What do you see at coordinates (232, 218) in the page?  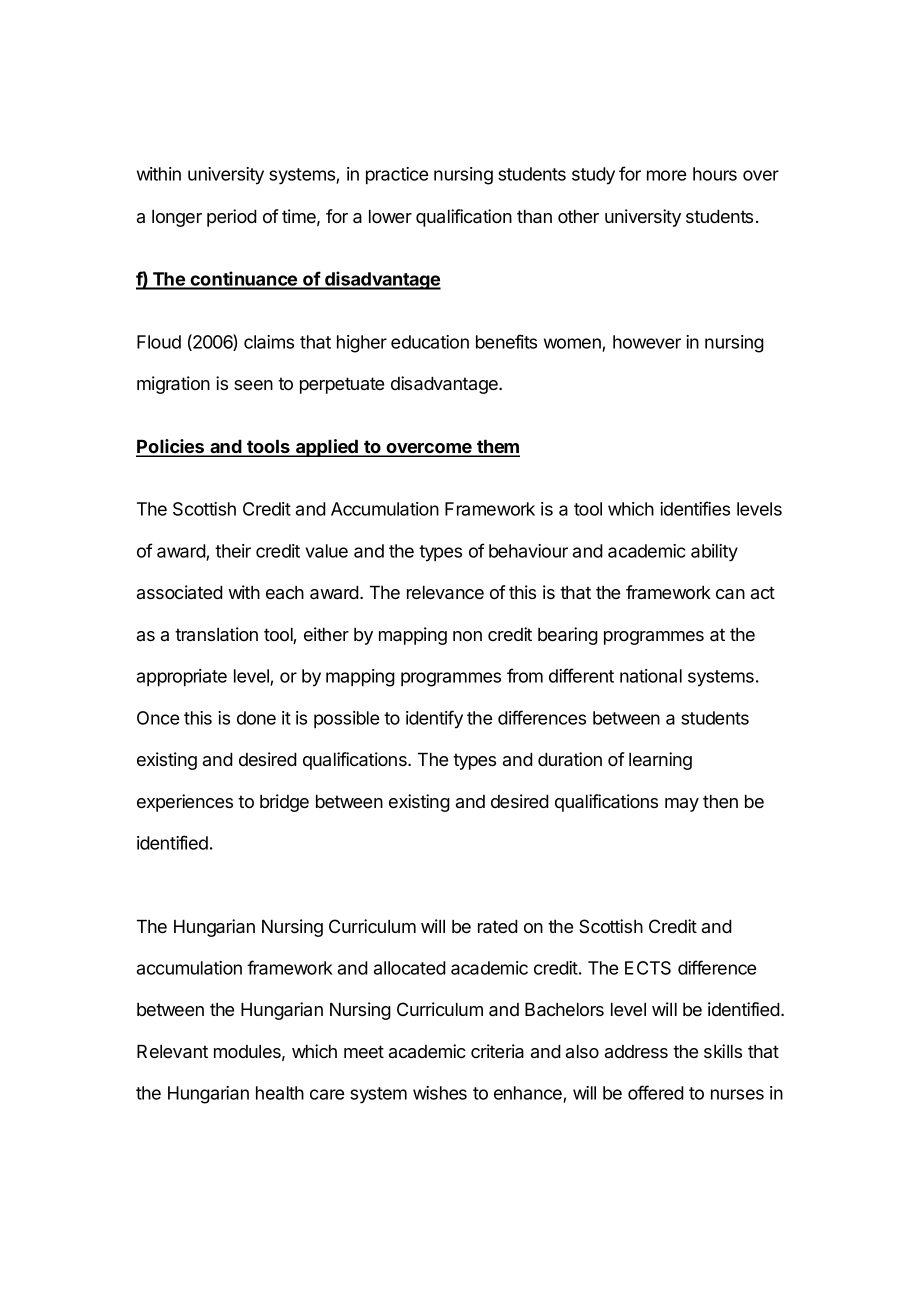 I see `period` at bounding box center [232, 218].
